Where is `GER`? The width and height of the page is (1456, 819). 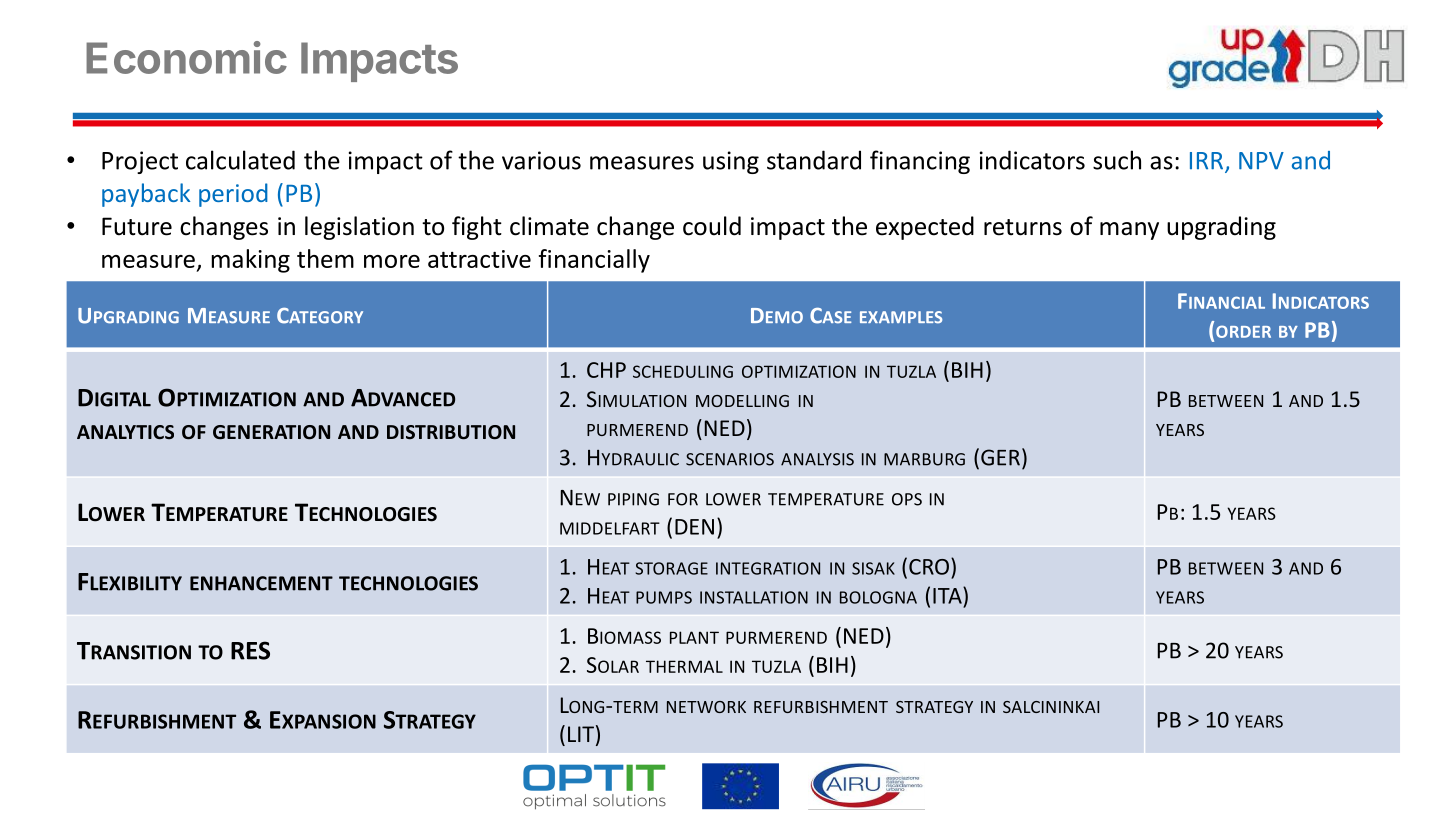 GER is located at coordinates (1000, 457).
